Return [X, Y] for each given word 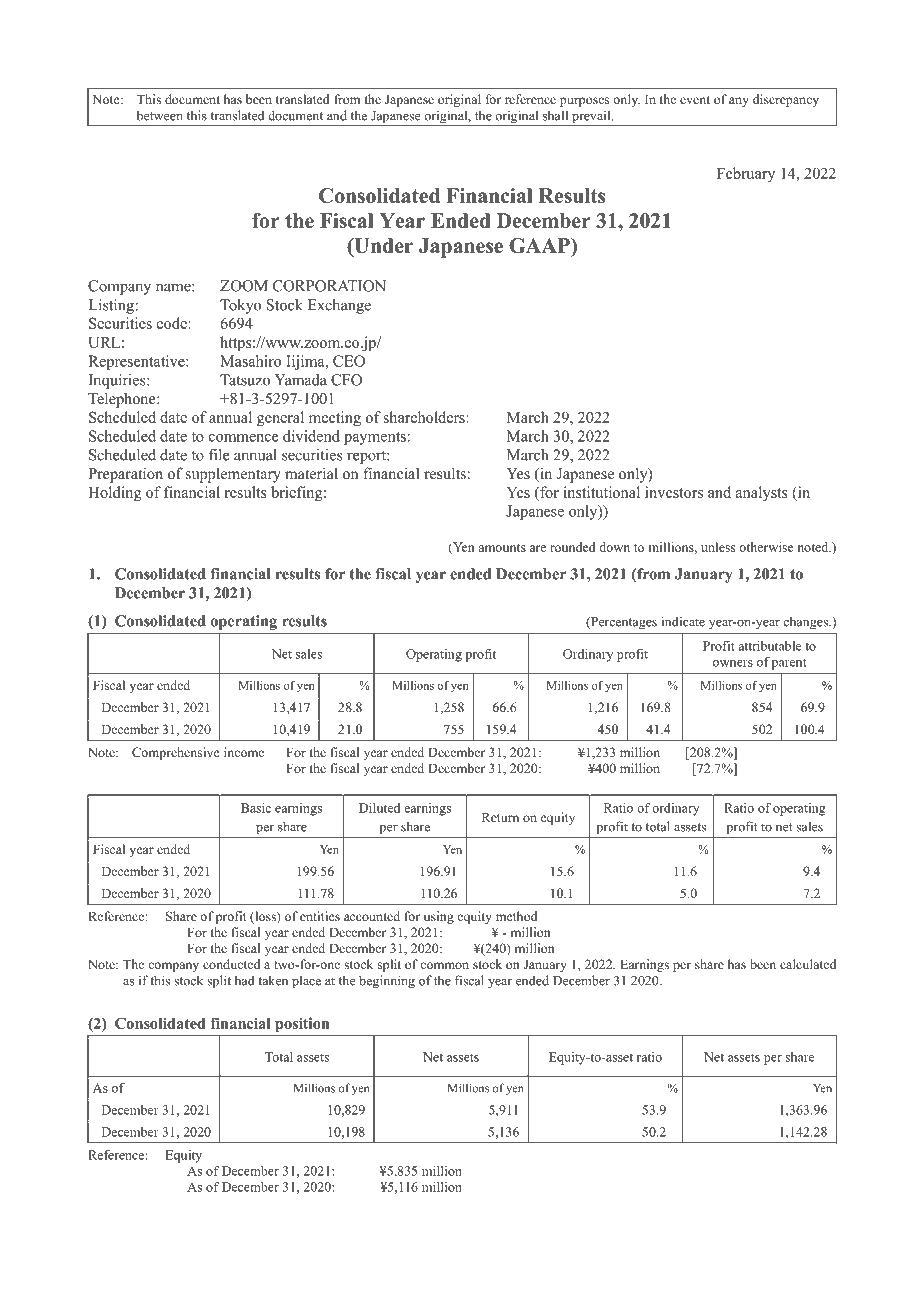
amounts [502, 548]
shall [555, 115]
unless [718, 547]
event [695, 100]
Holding [115, 494]
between [160, 115]
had [245, 980]
